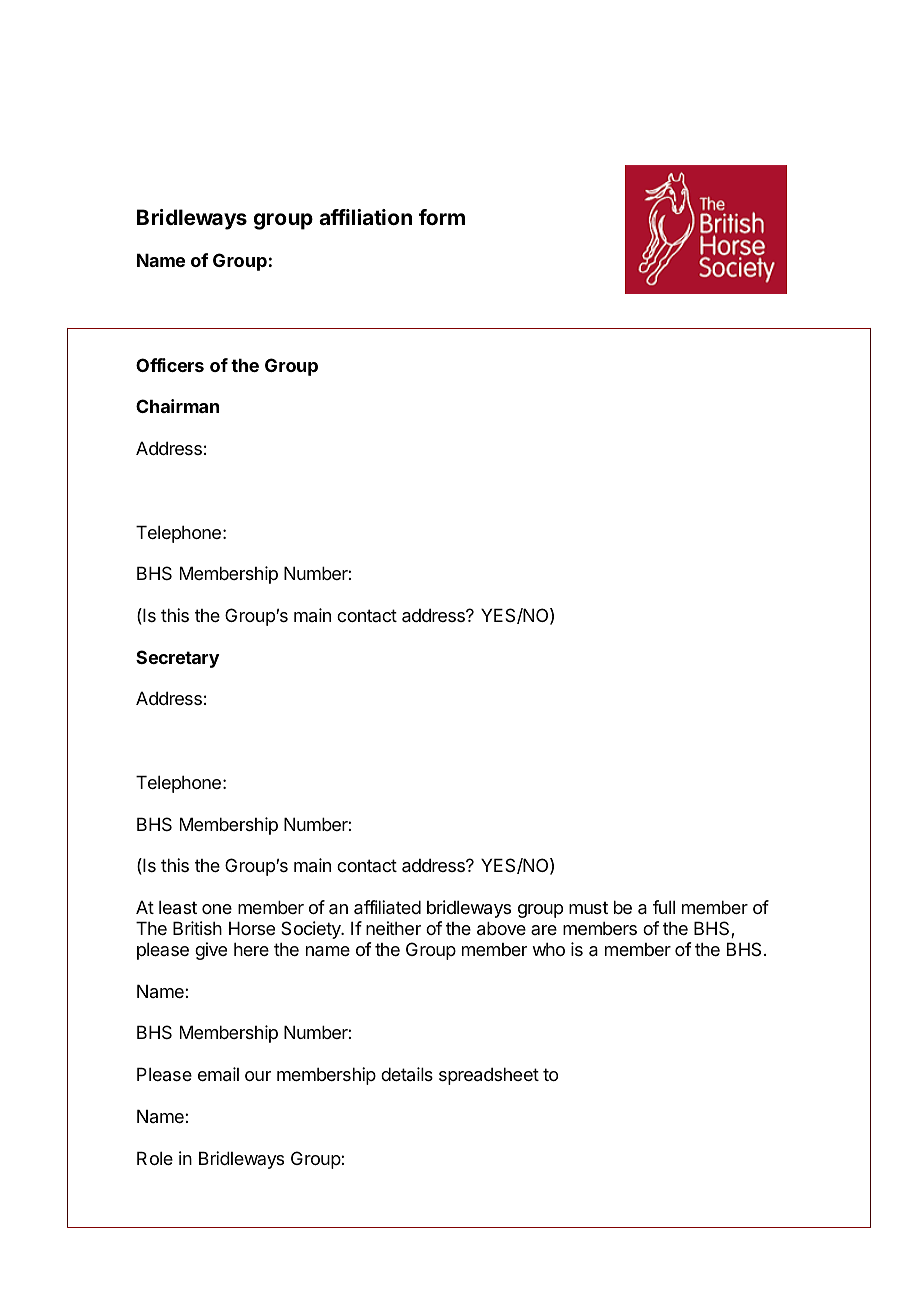  What do you see at coordinates (489, 1076) in the screenshot?
I see `spreadsheet` at bounding box center [489, 1076].
